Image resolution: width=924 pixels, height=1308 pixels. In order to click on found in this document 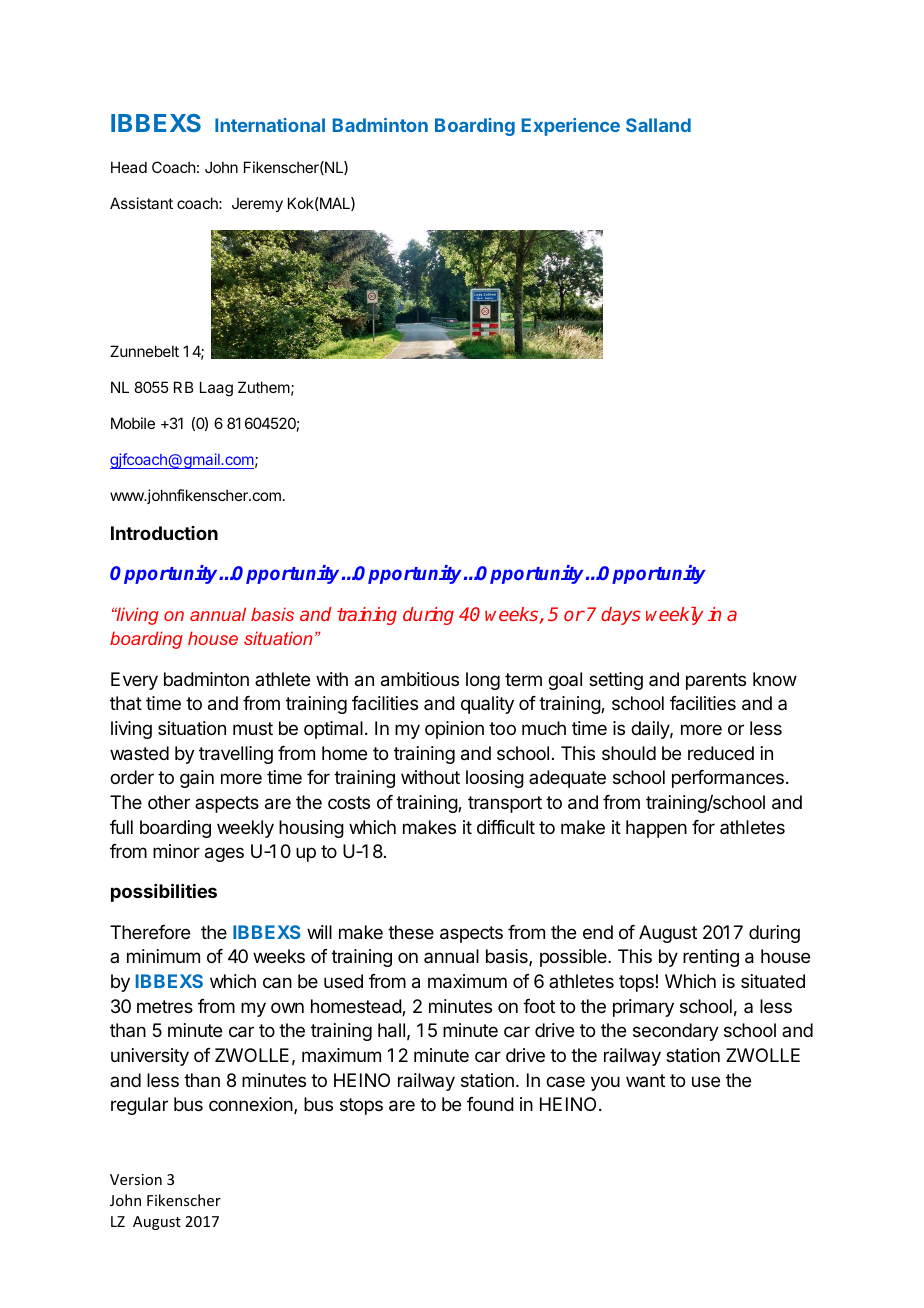, I will do `click(490, 1104)`.
